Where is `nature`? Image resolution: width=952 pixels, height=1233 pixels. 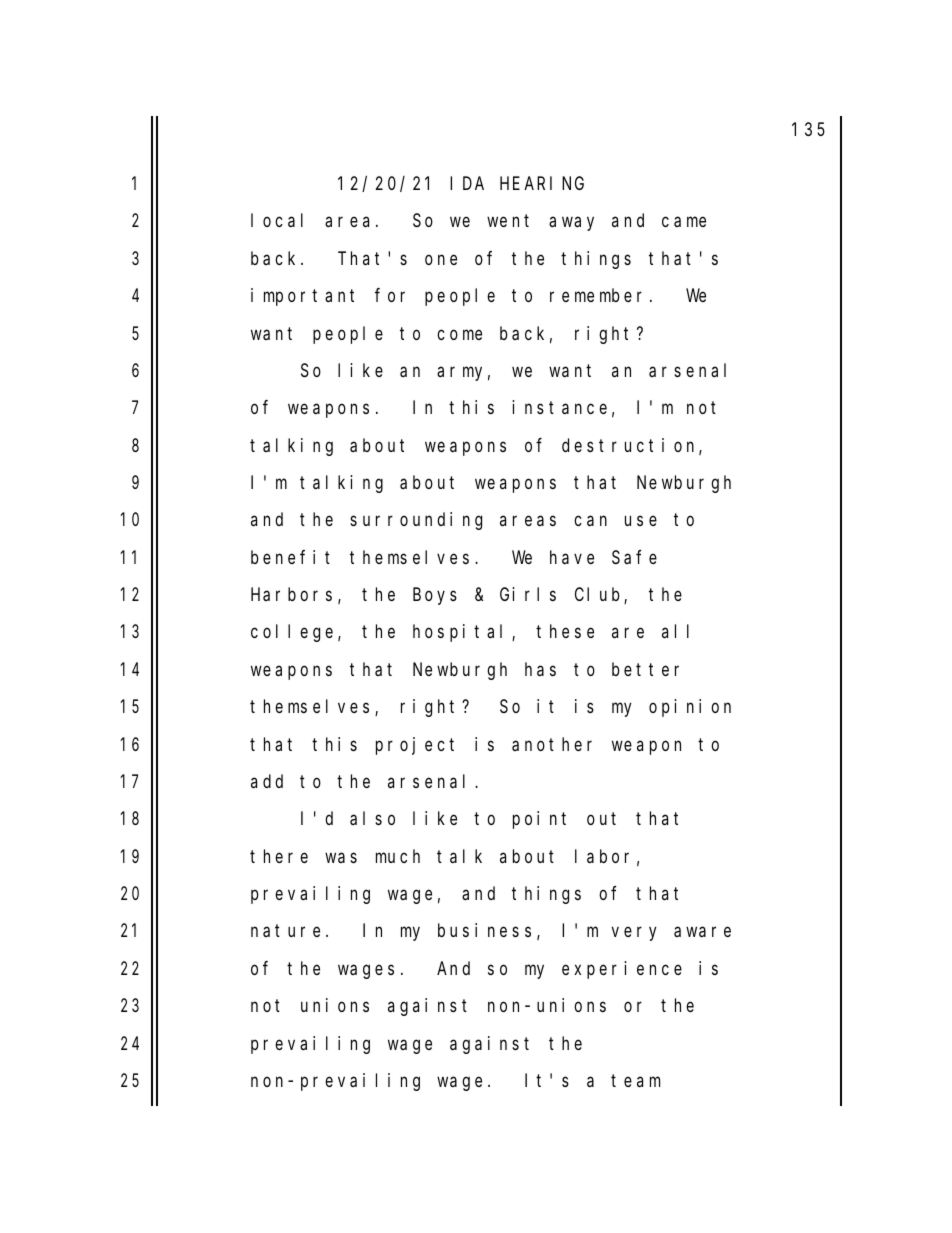
nature is located at coordinates (285, 931).
